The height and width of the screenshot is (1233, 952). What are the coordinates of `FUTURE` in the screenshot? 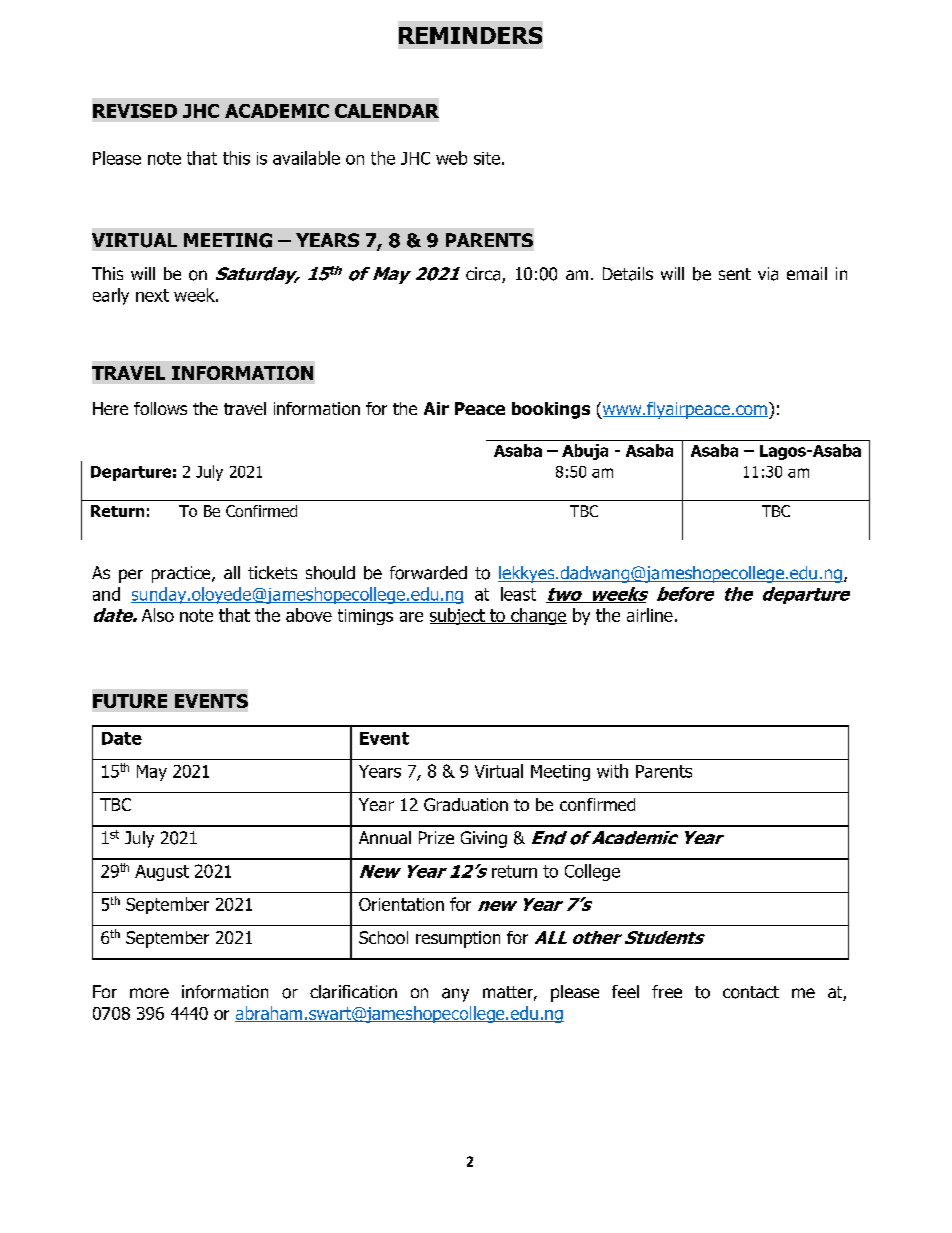 It's located at (130, 701).
